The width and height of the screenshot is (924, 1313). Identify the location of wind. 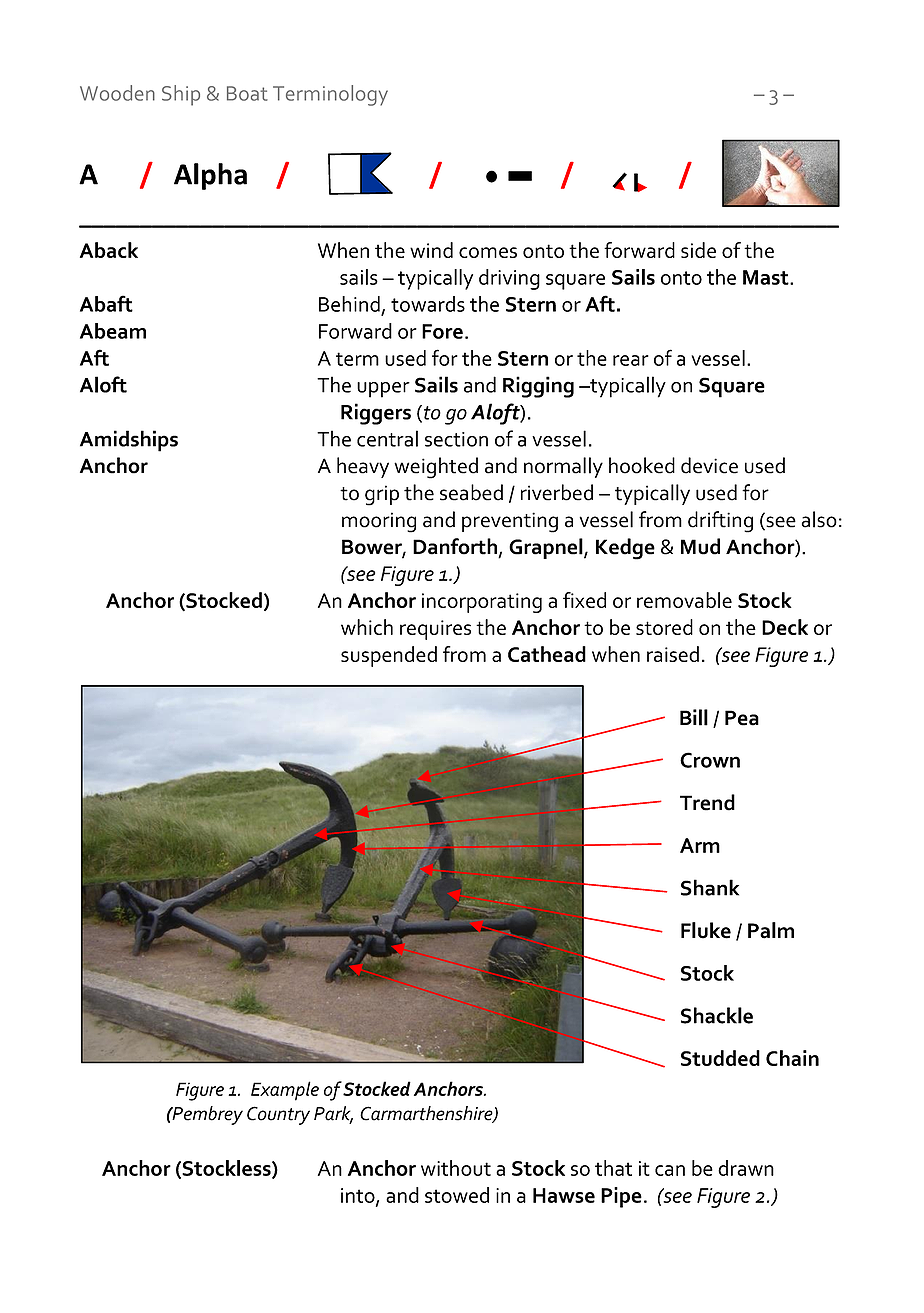
(431, 250).
